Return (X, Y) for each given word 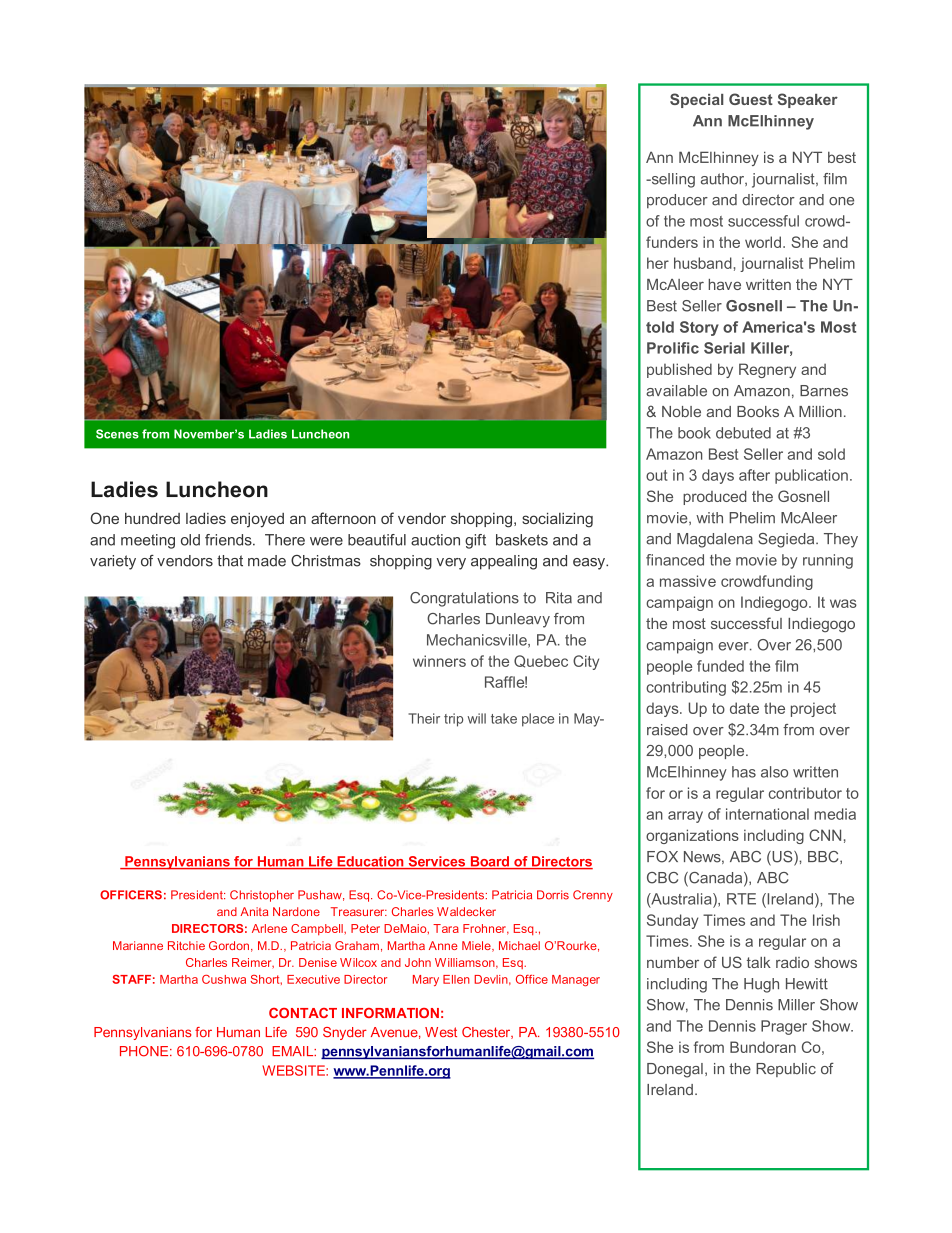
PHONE (145, 1051)
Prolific (673, 348)
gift (475, 541)
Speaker (808, 100)
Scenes (117, 434)
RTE (741, 899)
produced (715, 497)
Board (489, 862)
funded (720, 666)
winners (439, 661)
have (724, 284)
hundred (152, 518)
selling (672, 180)
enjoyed (257, 520)
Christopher (262, 896)
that (230, 561)
